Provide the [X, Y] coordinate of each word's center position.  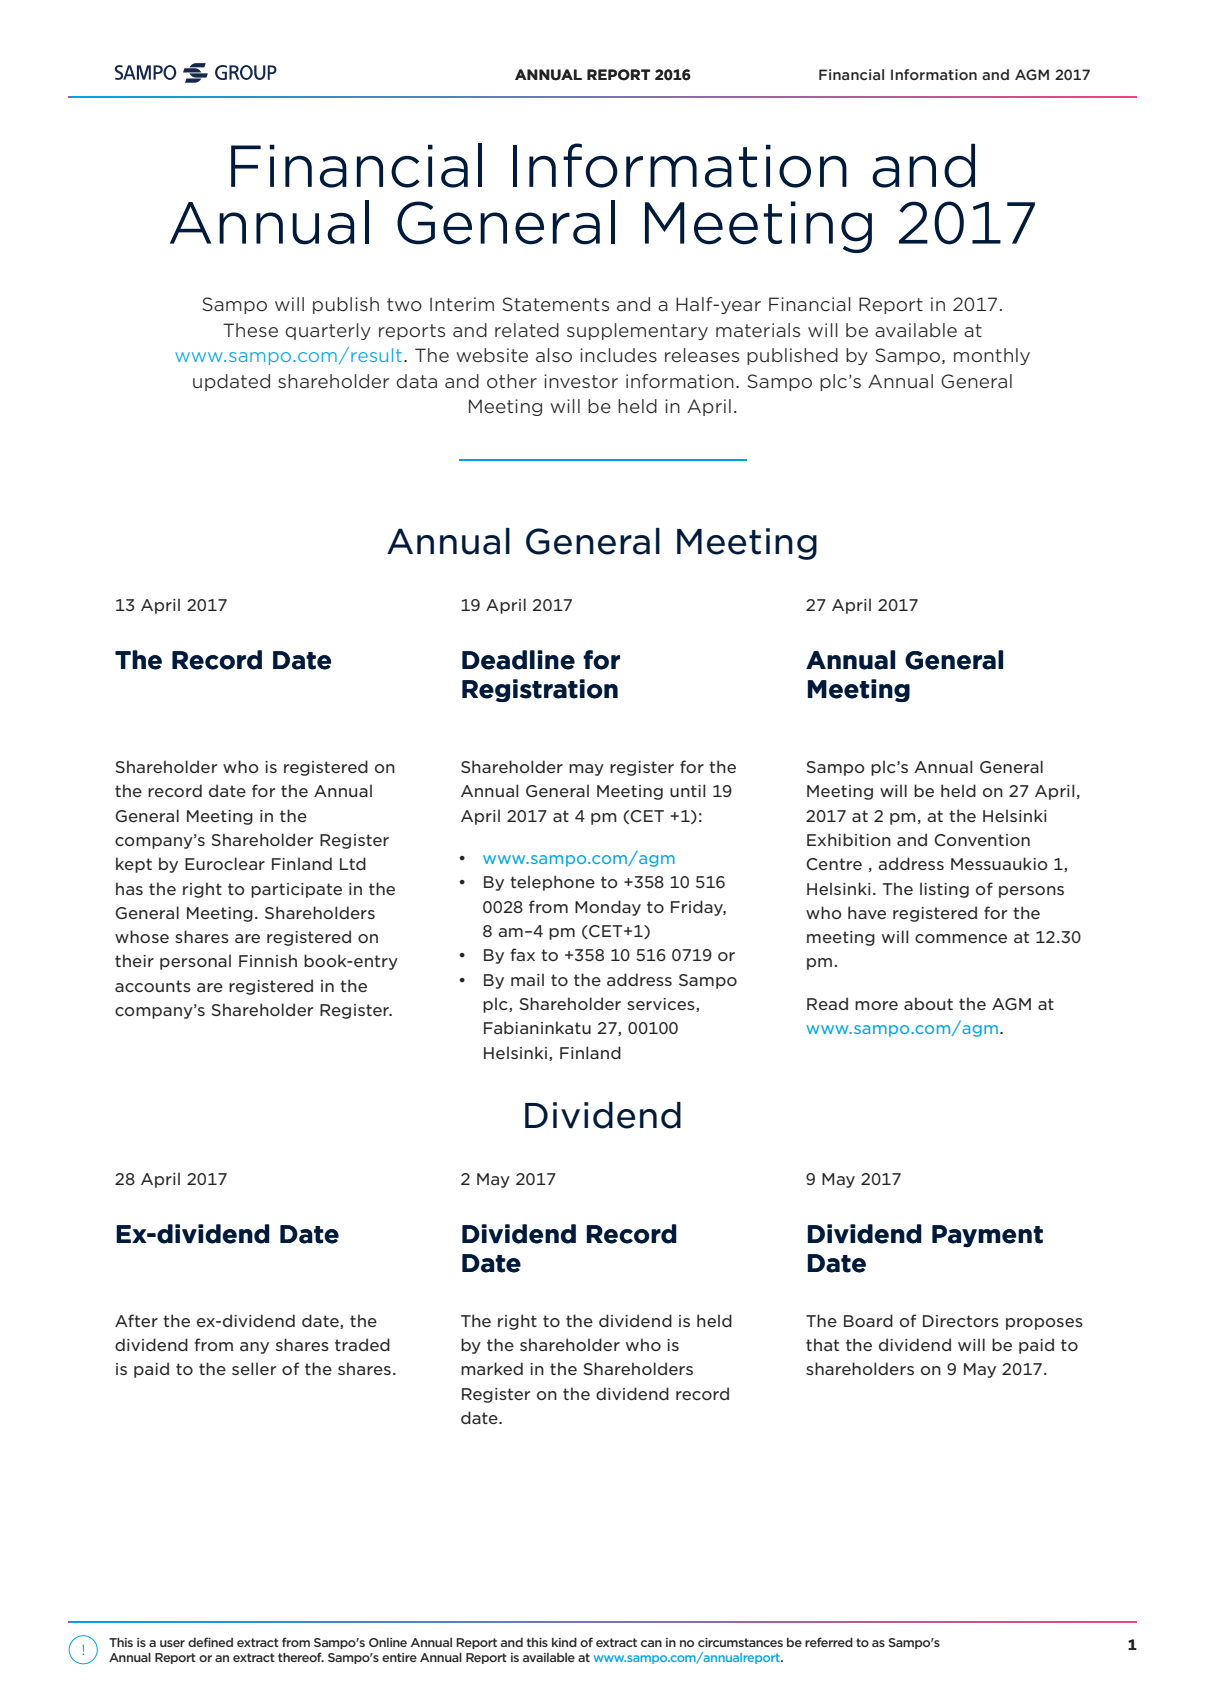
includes [618, 355]
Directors [961, 1321]
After [136, 1320]
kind [564, 1642]
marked [492, 1368]
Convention [982, 840]
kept [134, 865]
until [687, 790]
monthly [992, 356]
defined [210, 1642]
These [250, 330]
